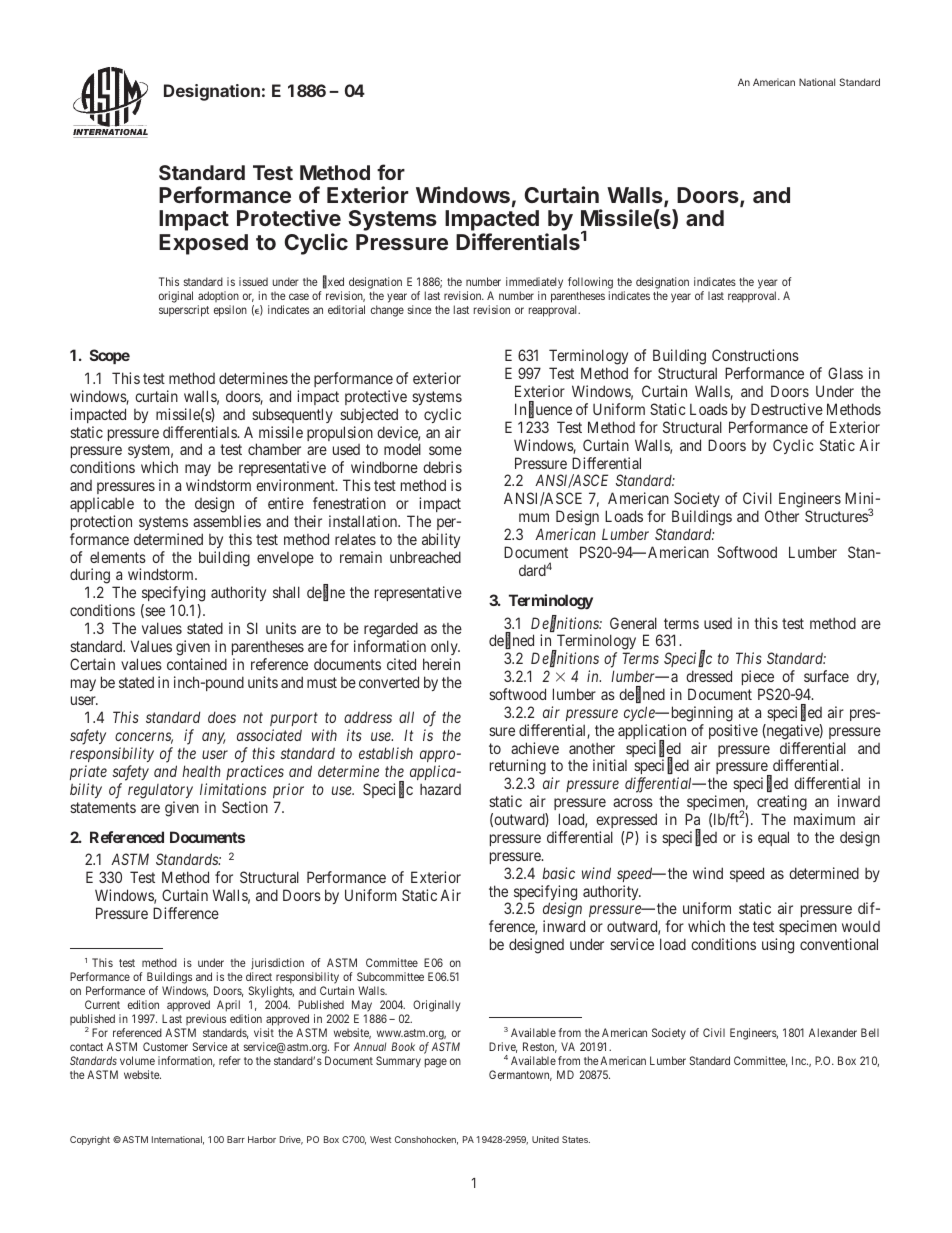 Image resolution: width=952 pixels, height=1233 pixels. I want to click on basic, so click(558, 873).
